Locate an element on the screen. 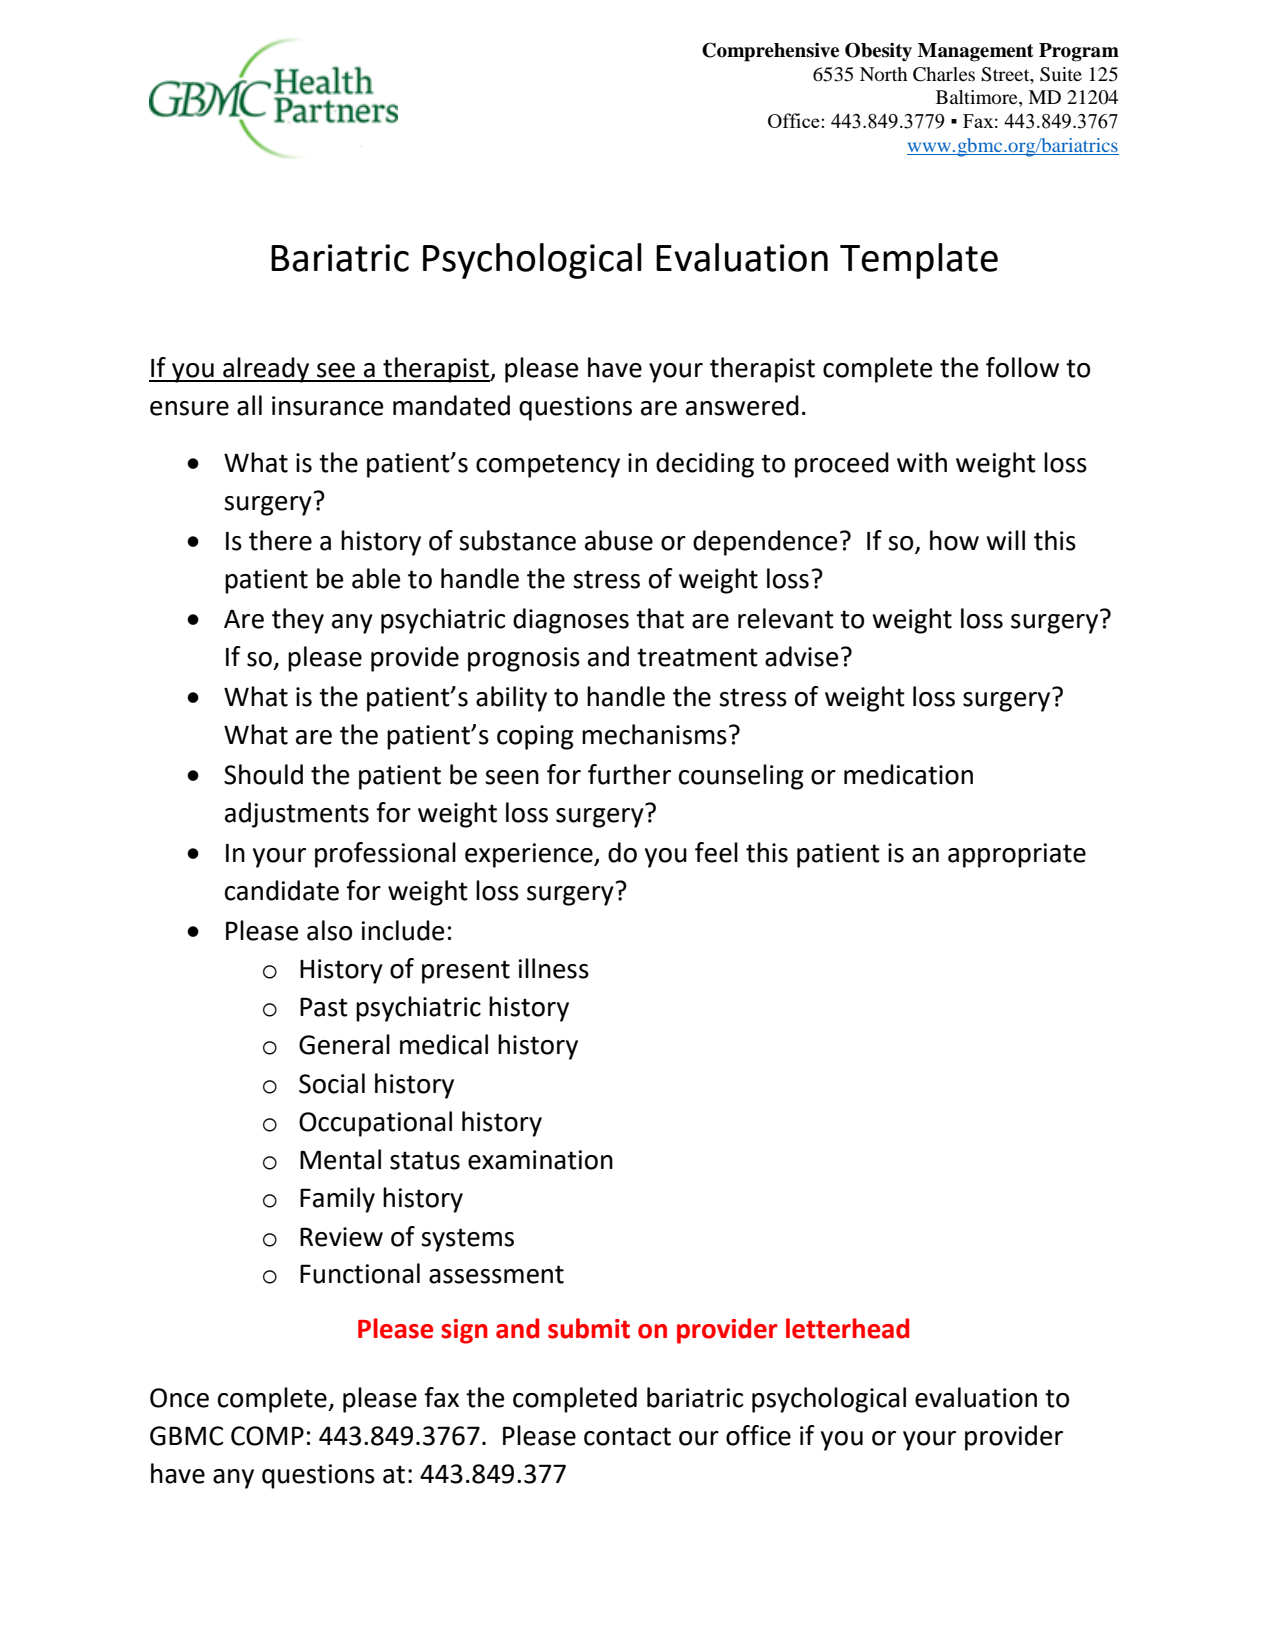 The image size is (1268, 1641). Obesity is located at coordinates (878, 52).
